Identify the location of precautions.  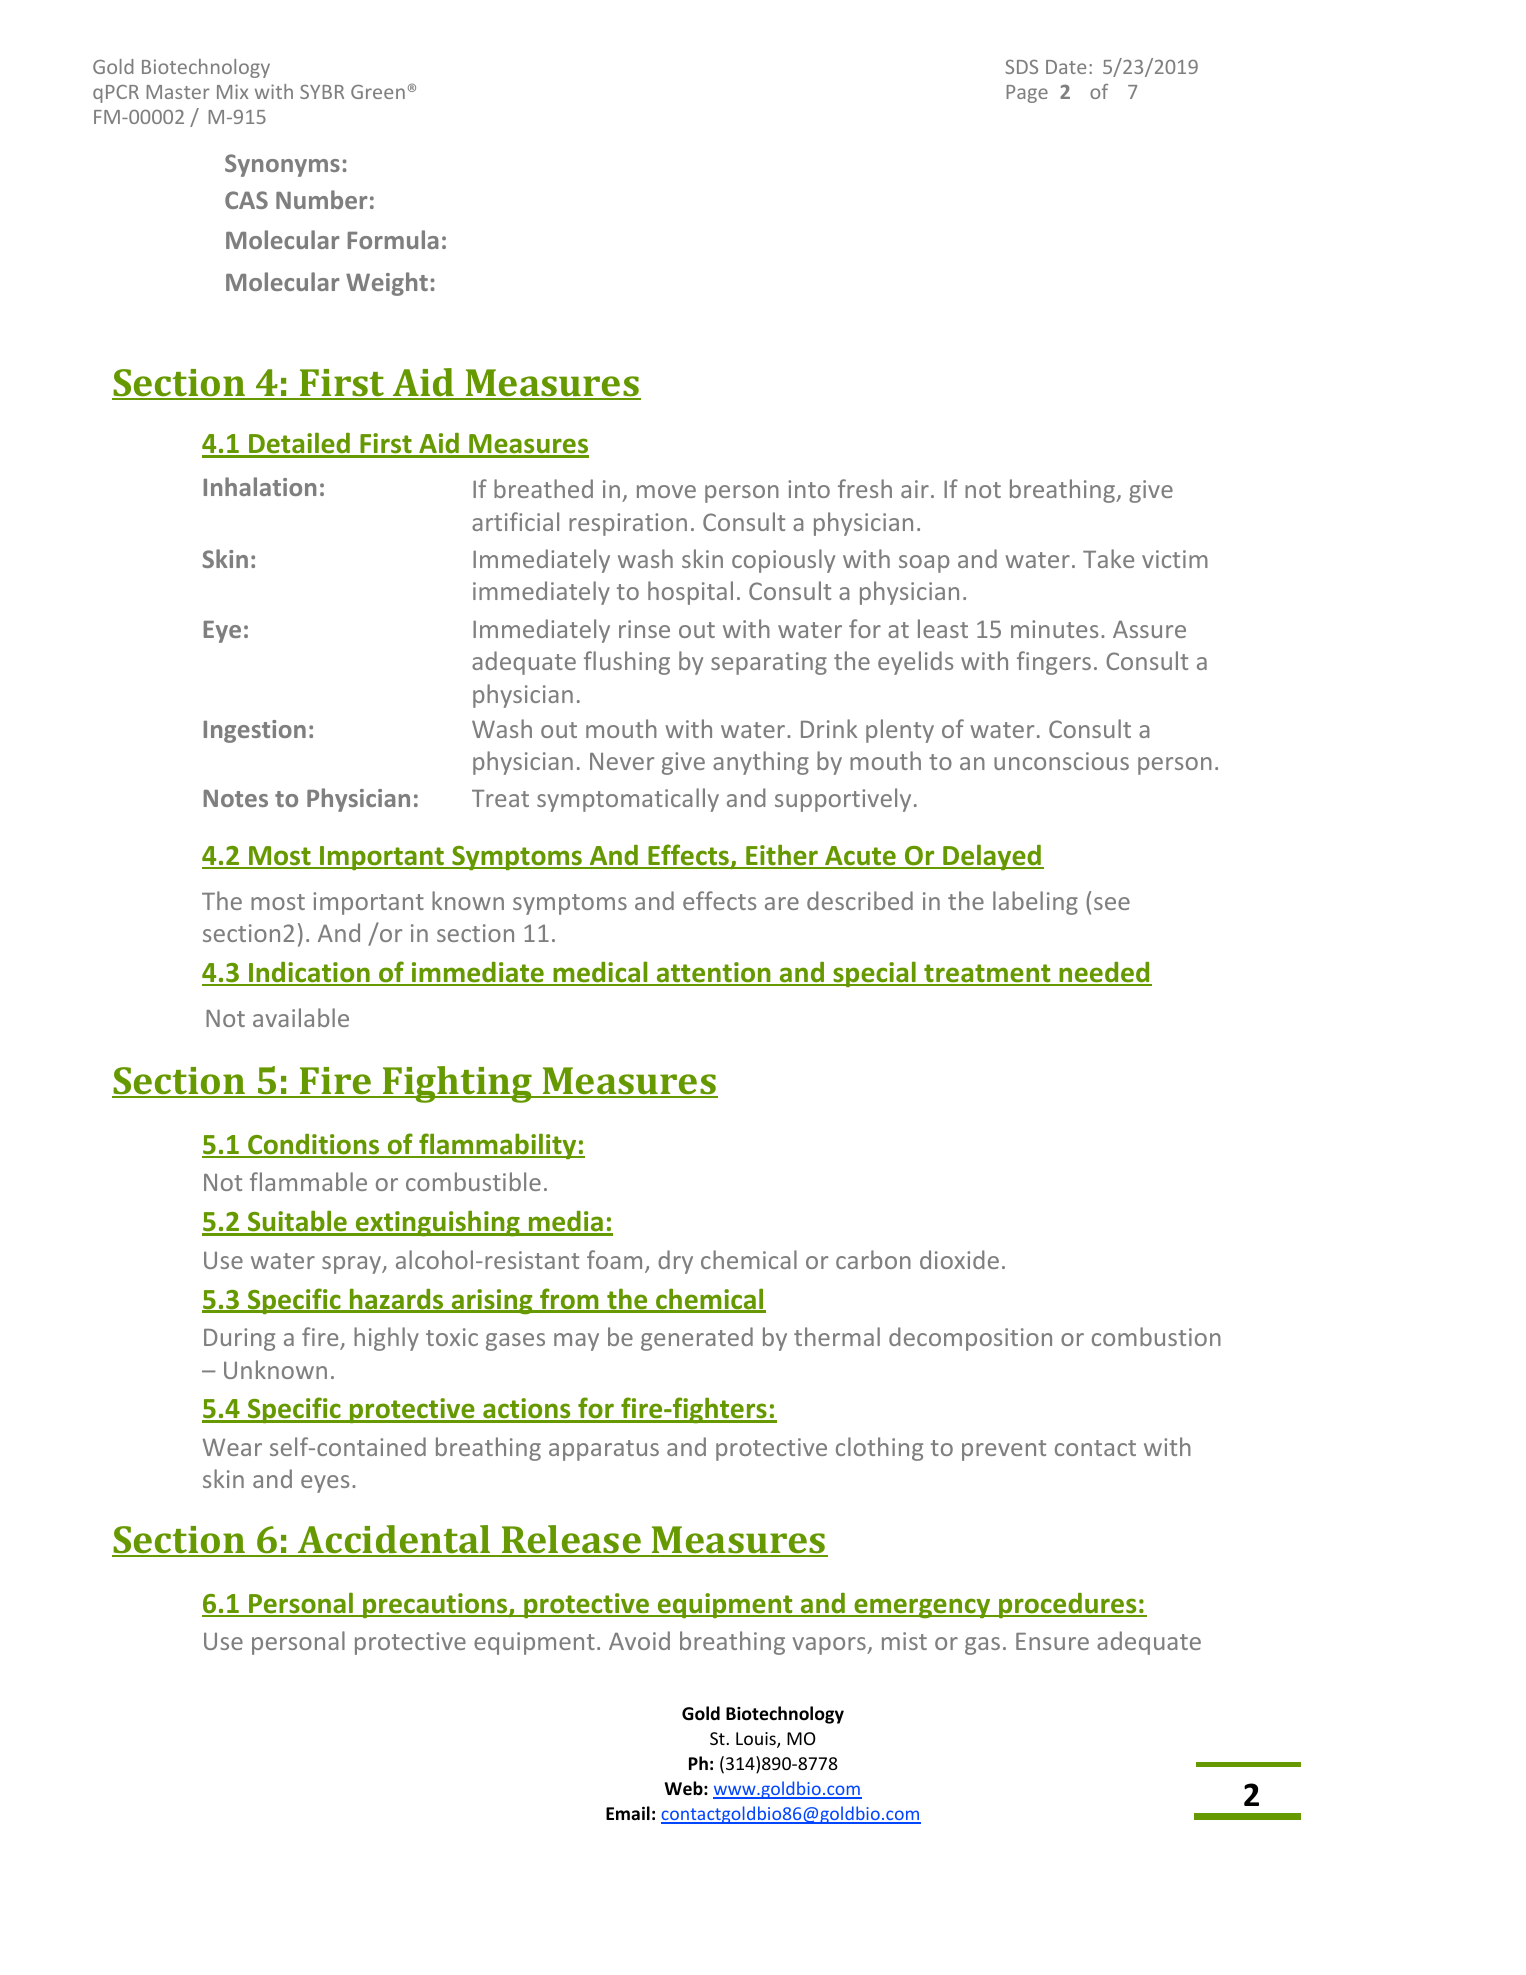
(435, 1606).
